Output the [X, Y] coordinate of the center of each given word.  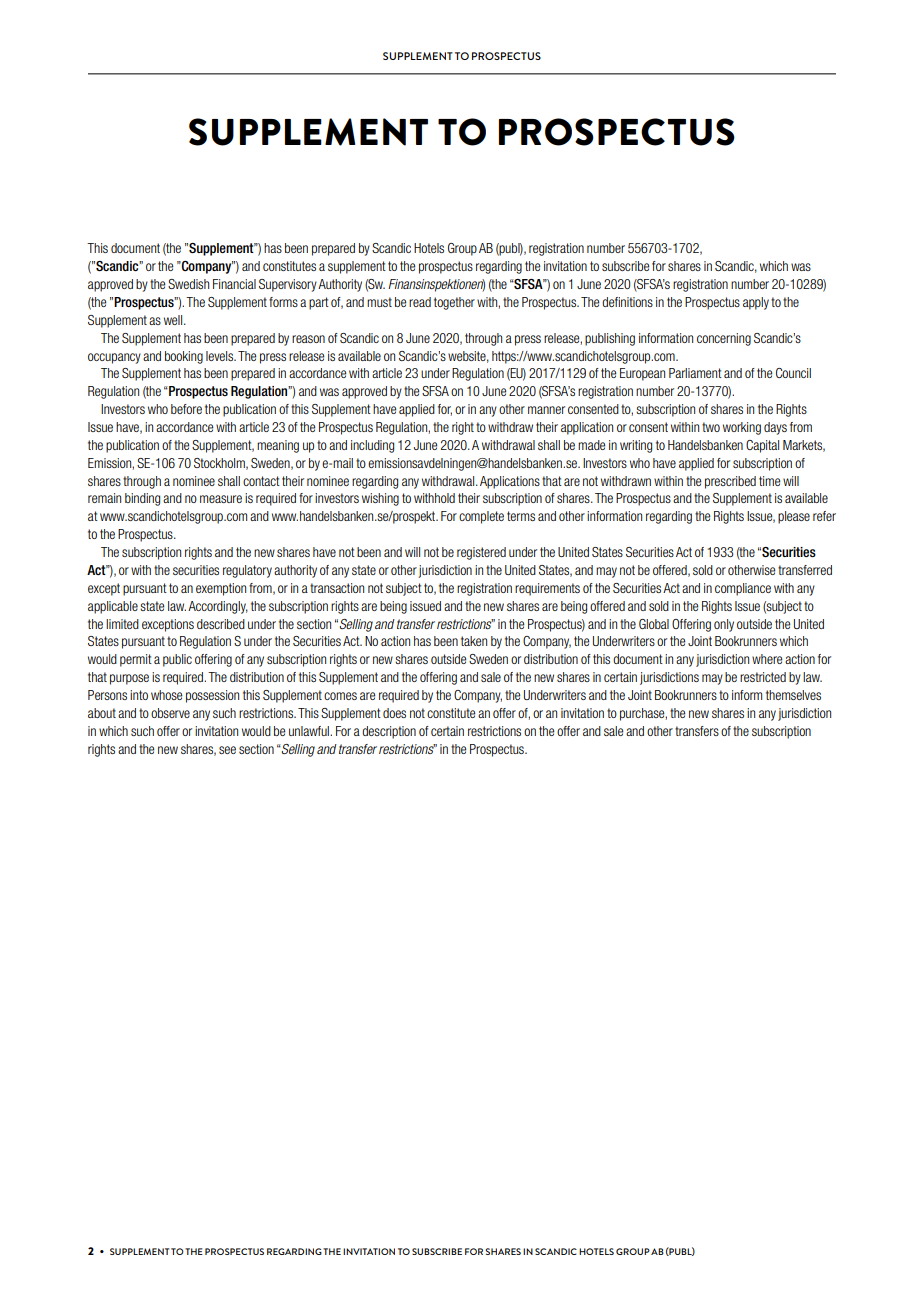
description [389, 732]
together [454, 303]
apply [756, 303]
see [227, 750]
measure [221, 499]
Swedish [188, 284]
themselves [793, 695]
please [794, 517]
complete [481, 517]
